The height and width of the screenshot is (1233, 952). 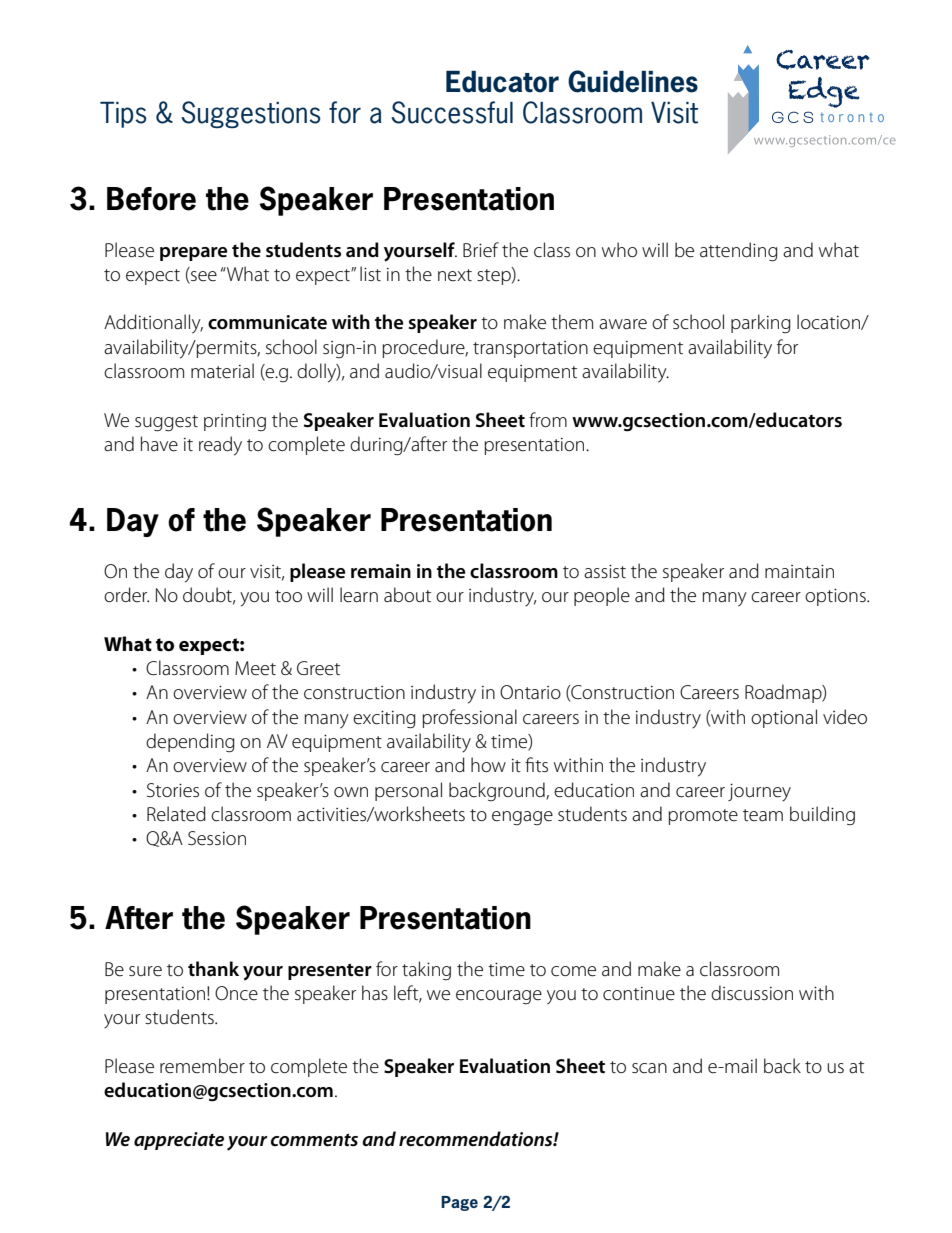 What do you see at coordinates (426, 970) in the screenshot?
I see `taking` at bounding box center [426, 970].
